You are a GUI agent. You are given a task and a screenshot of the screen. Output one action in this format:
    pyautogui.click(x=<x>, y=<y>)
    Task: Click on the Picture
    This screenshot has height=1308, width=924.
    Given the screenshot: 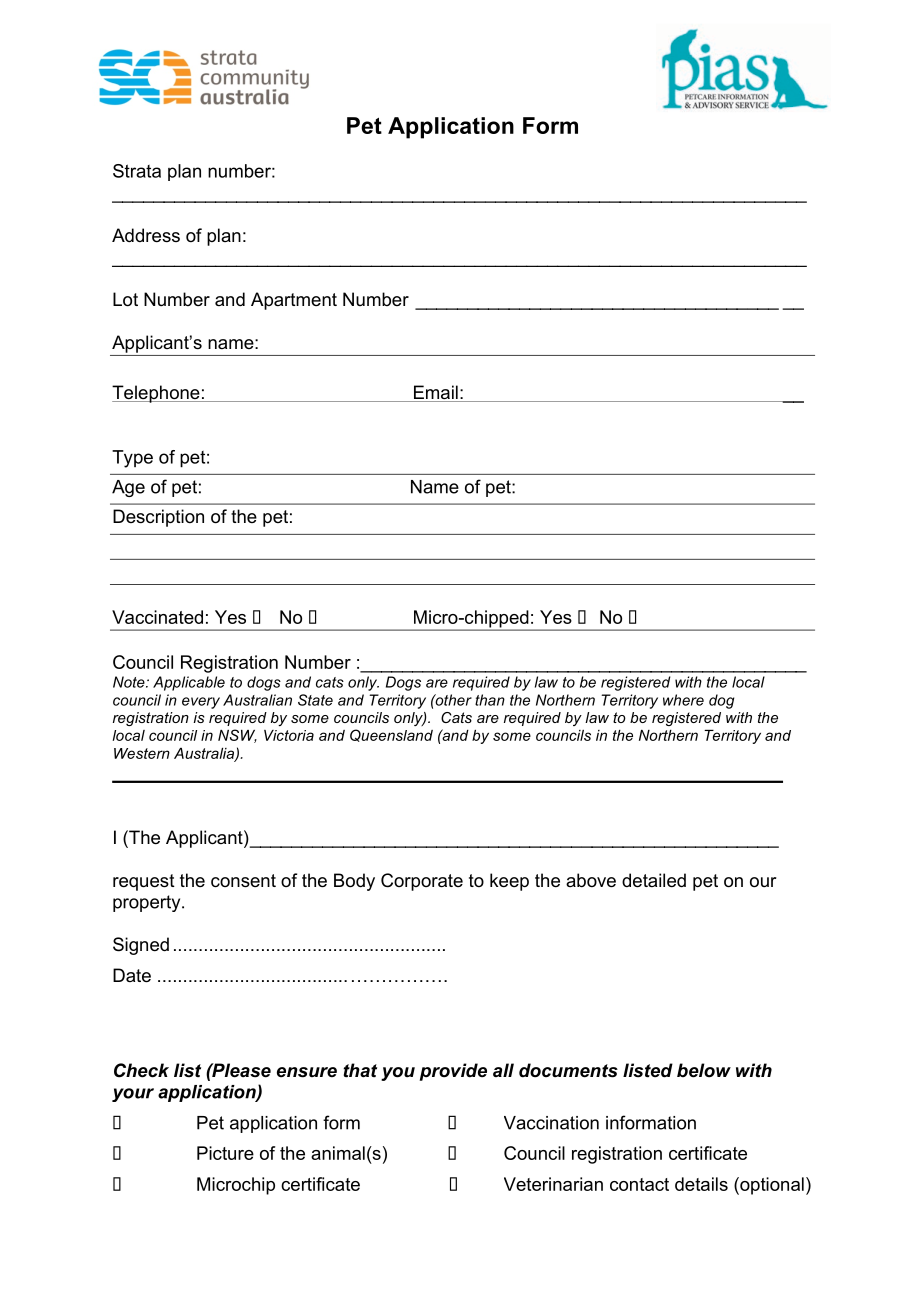 What is the action you would take?
    pyautogui.click(x=225, y=1153)
